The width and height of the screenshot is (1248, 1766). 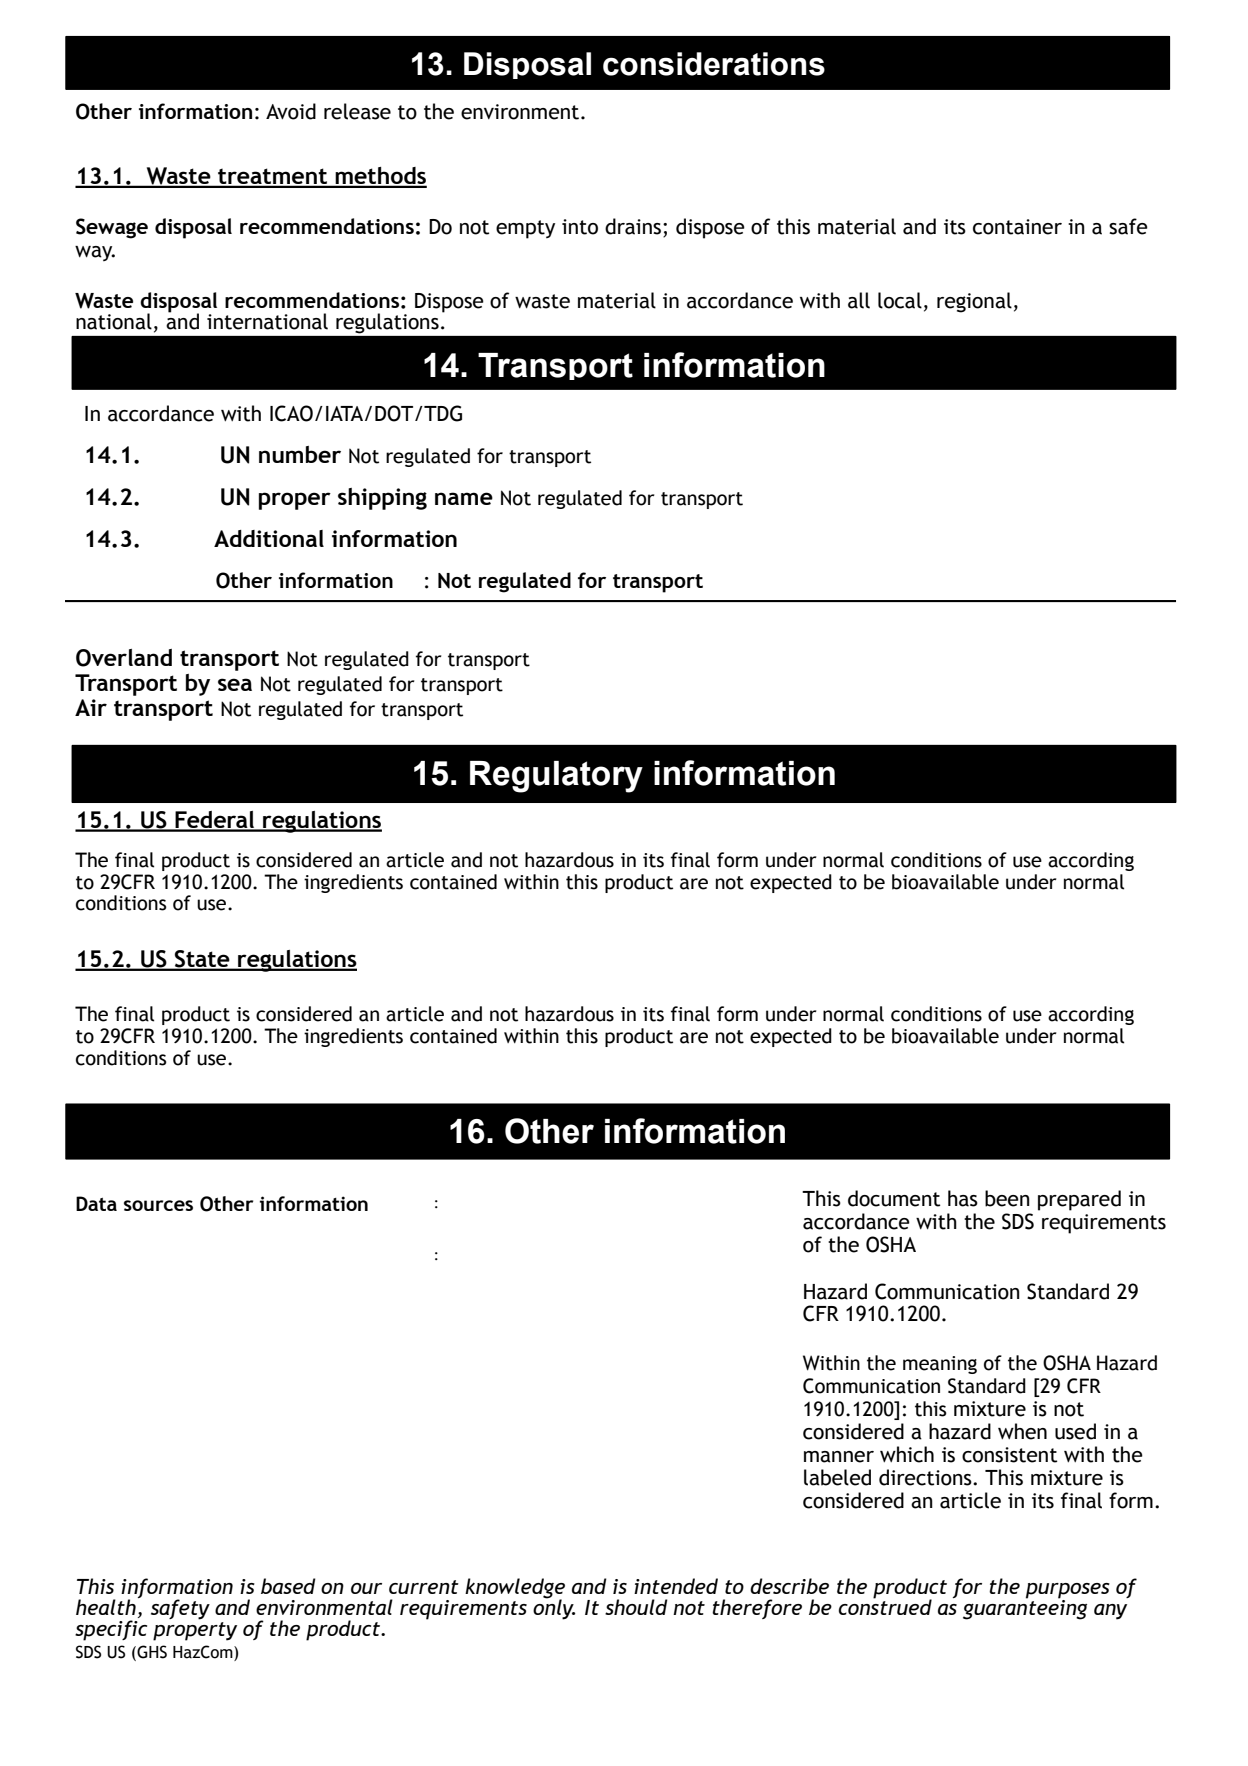 What do you see at coordinates (464, 498) in the screenshot?
I see `name` at bounding box center [464, 498].
